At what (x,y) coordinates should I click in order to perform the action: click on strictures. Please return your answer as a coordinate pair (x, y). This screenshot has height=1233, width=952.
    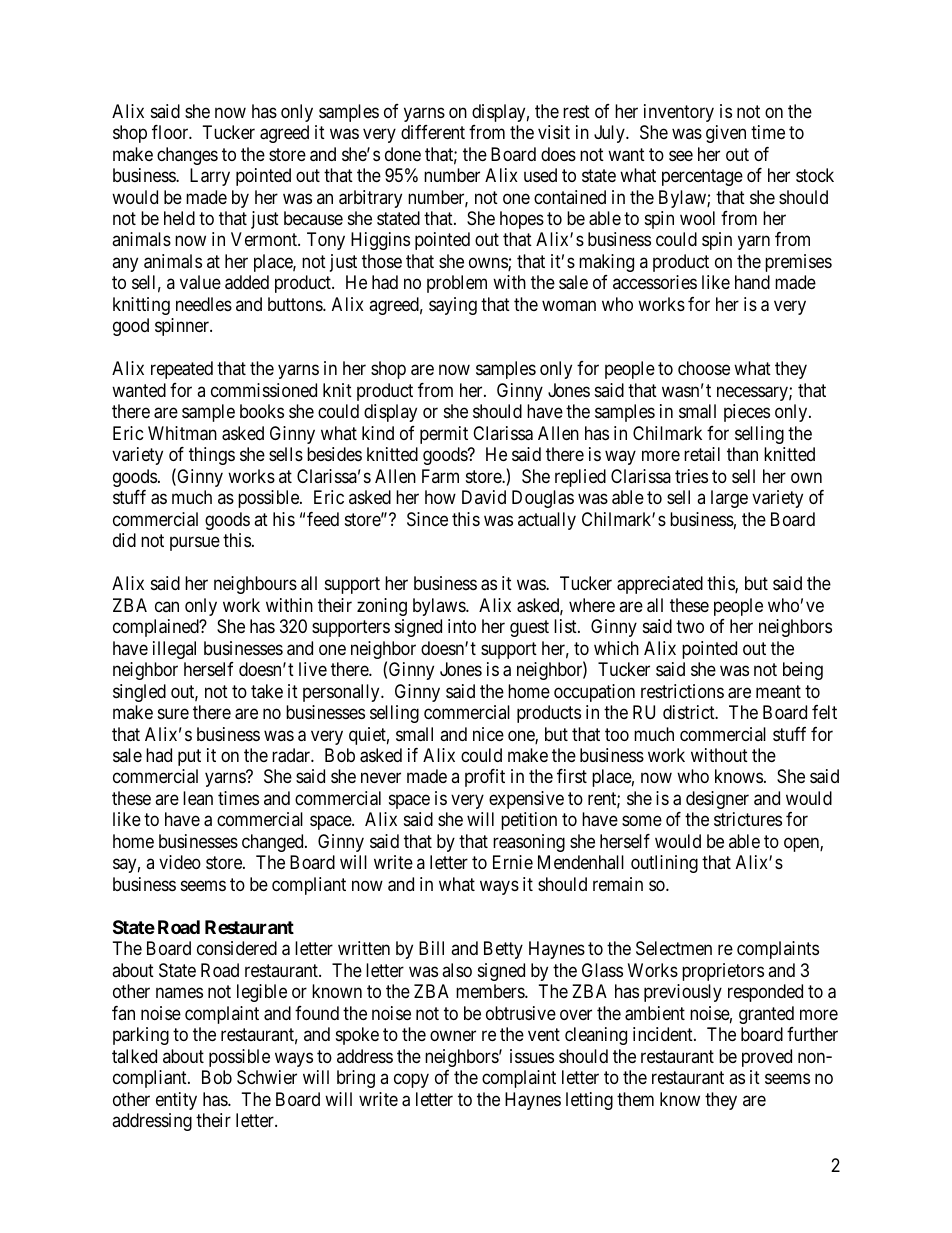
    Looking at the image, I should click on (748, 819).
